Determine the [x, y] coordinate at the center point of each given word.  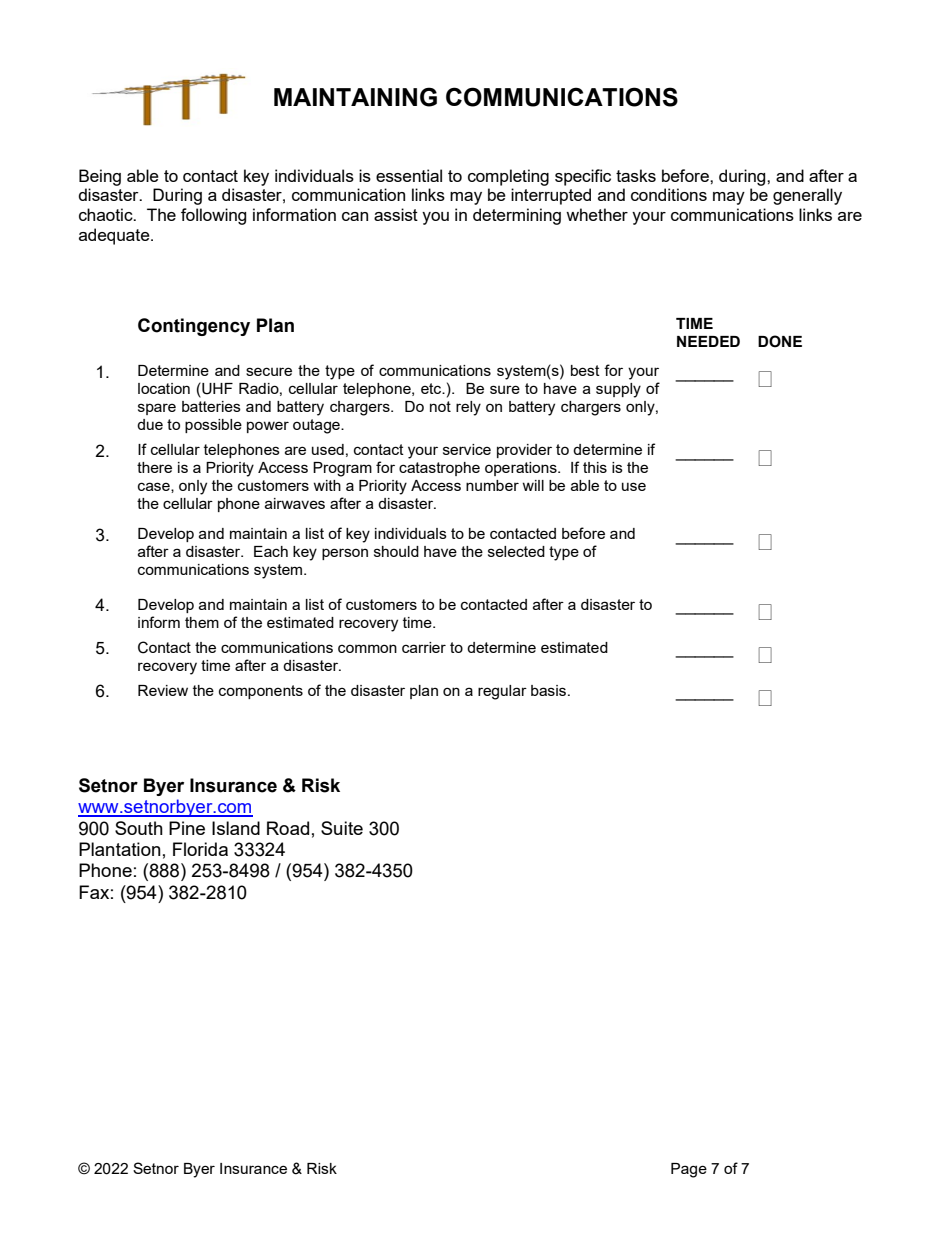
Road [288, 828]
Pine [187, 828]
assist [396, 214]
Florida [200, 849]
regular [502, 692]
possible [213, 426]
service [467, 449]
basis [550, 690]
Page [689, 1170]
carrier [424, 647]
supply [618, 390]
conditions [669, 194]
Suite [342, 828]
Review [163, 690]
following [213, 216]
